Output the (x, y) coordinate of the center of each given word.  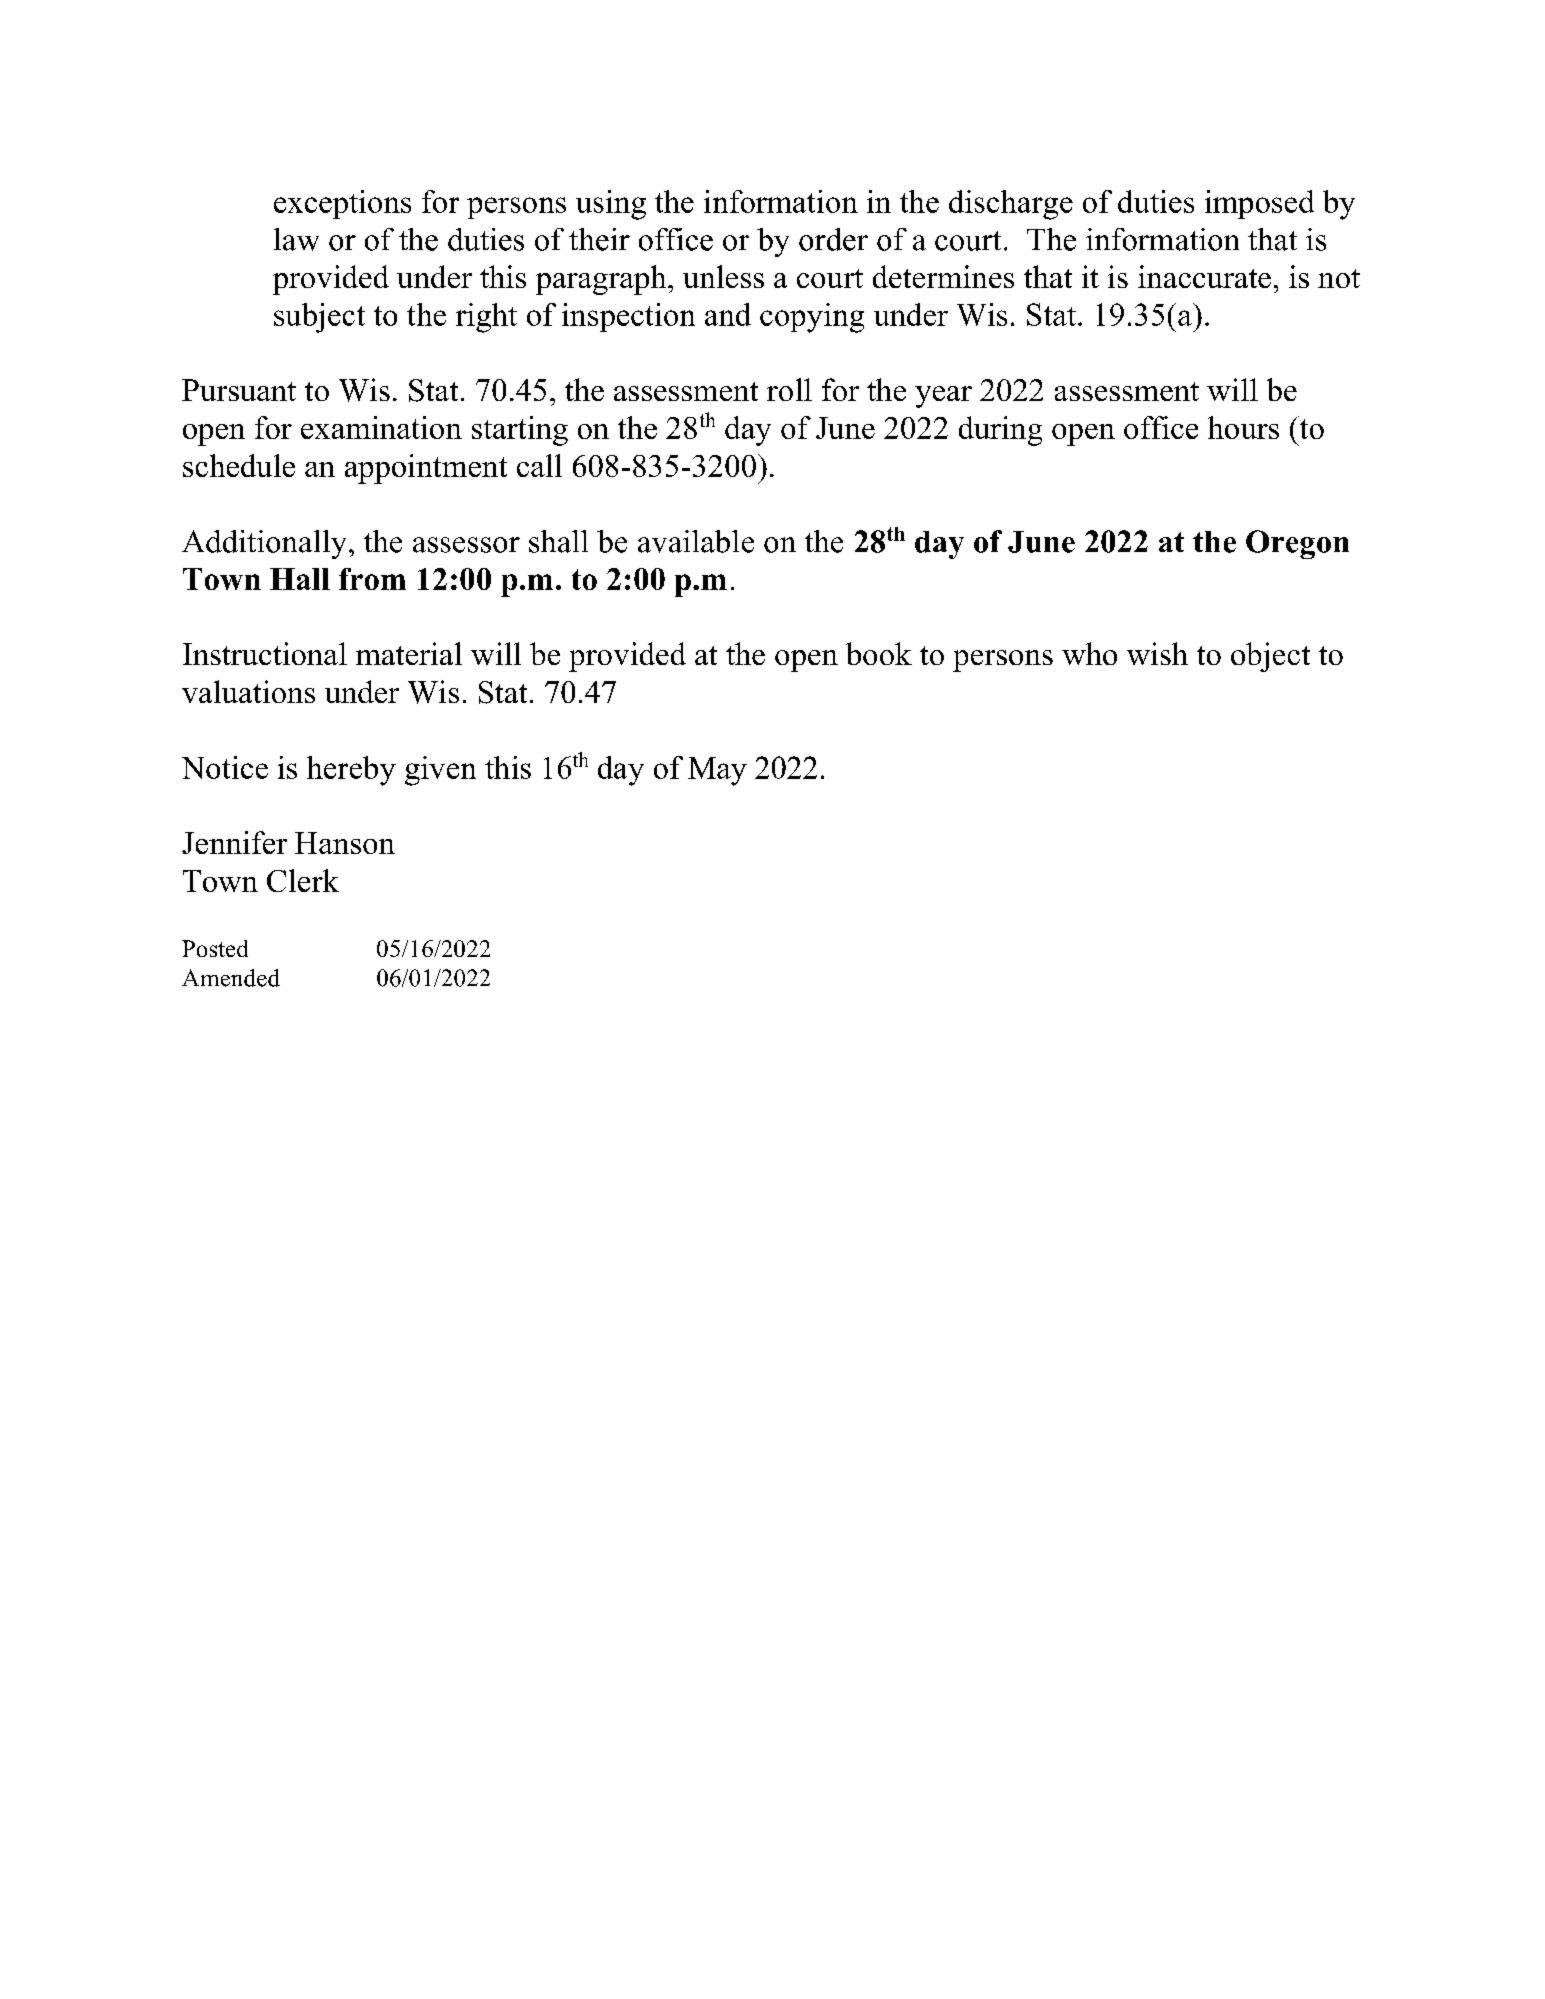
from (372, 579)
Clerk (303, 880)
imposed (1259, 204)
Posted (215, 948)
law (296, 239)
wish (1157, 653)
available (696, 541)
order (833, 239)
